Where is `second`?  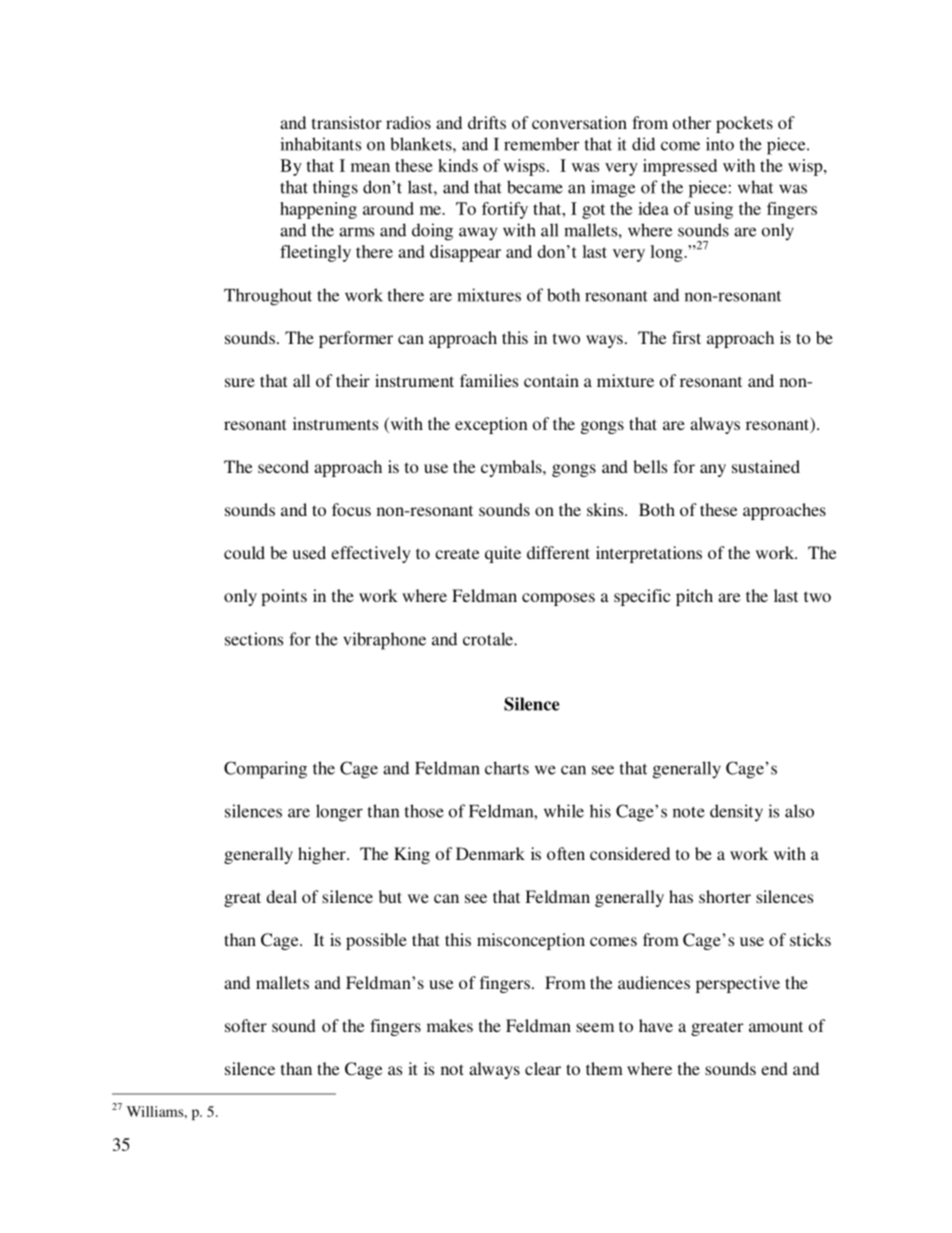
second is located at coordinates (283, 466).
